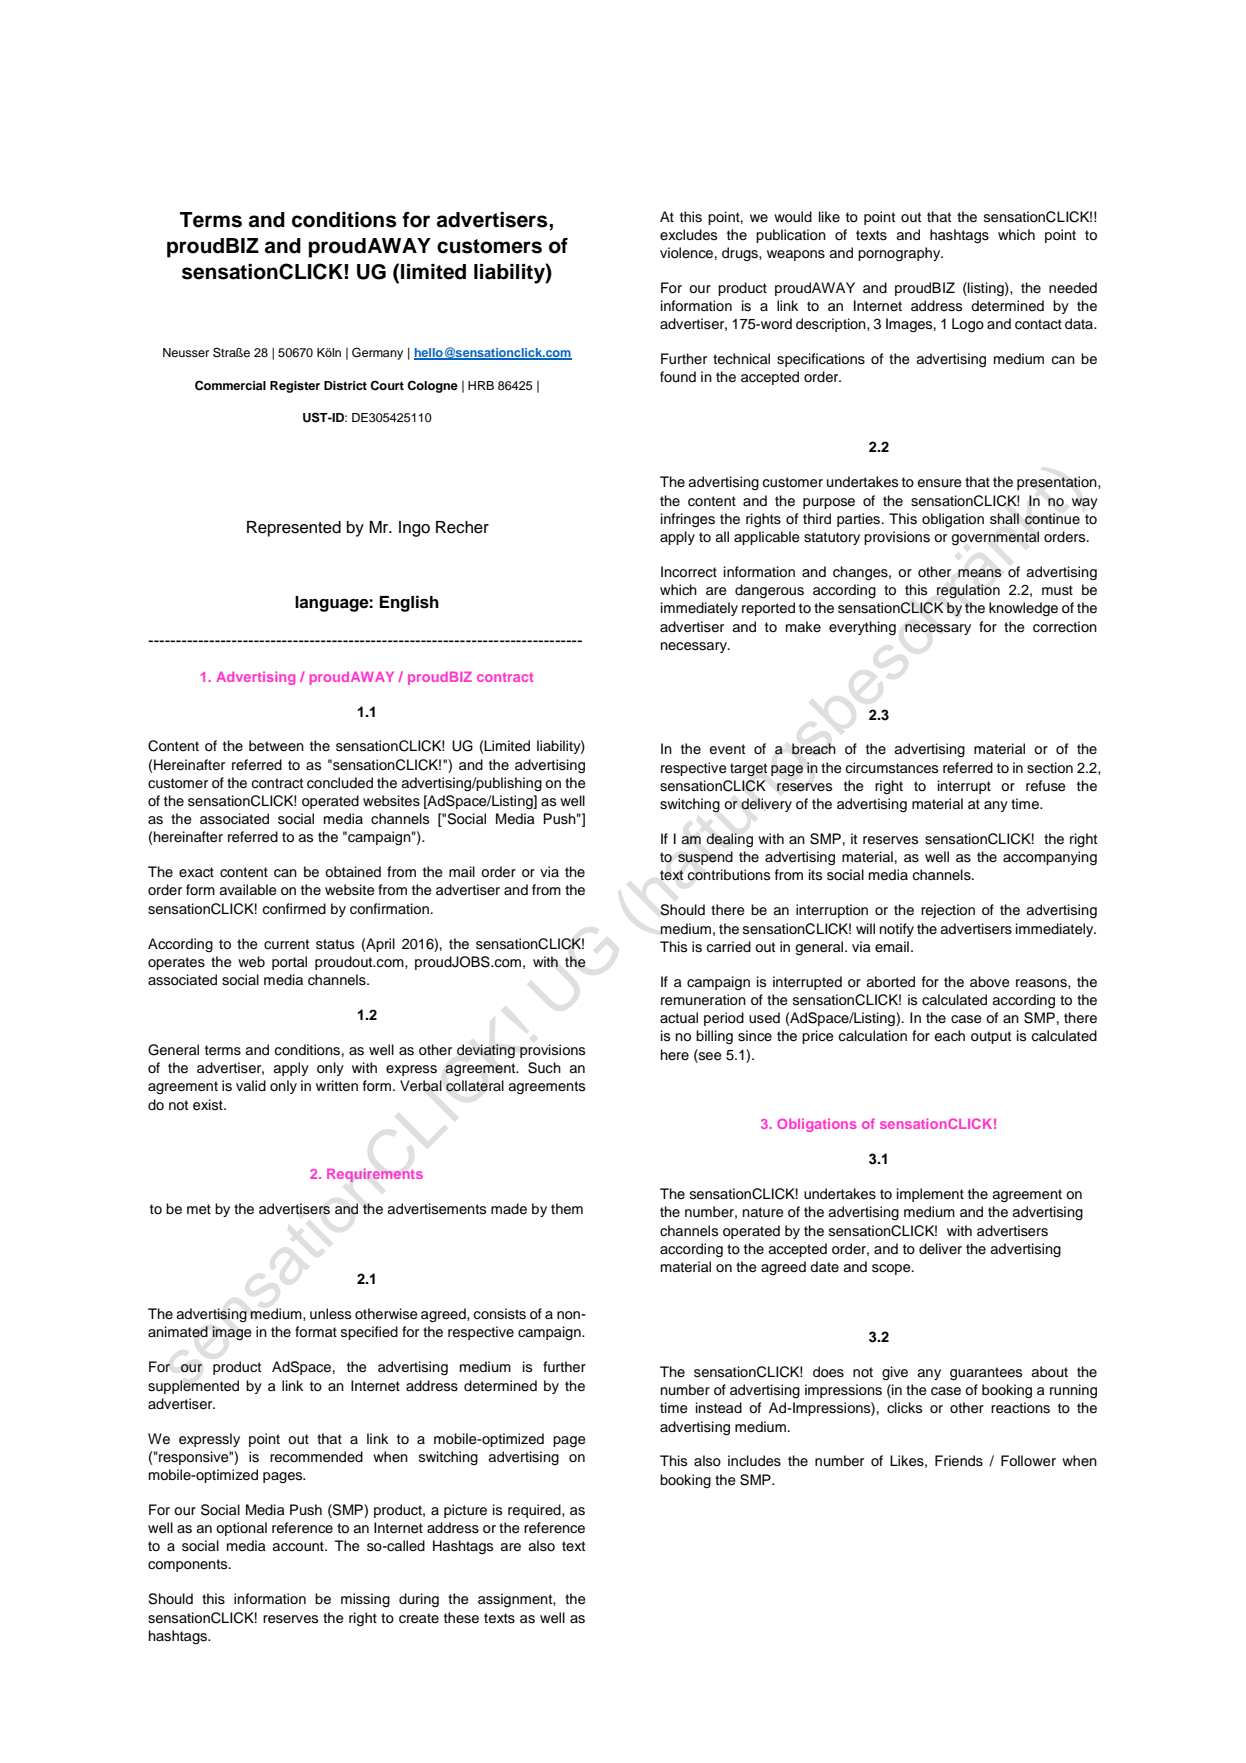 The image size is (1246, 1763). I want to click on excludes, so click(688, 235).
